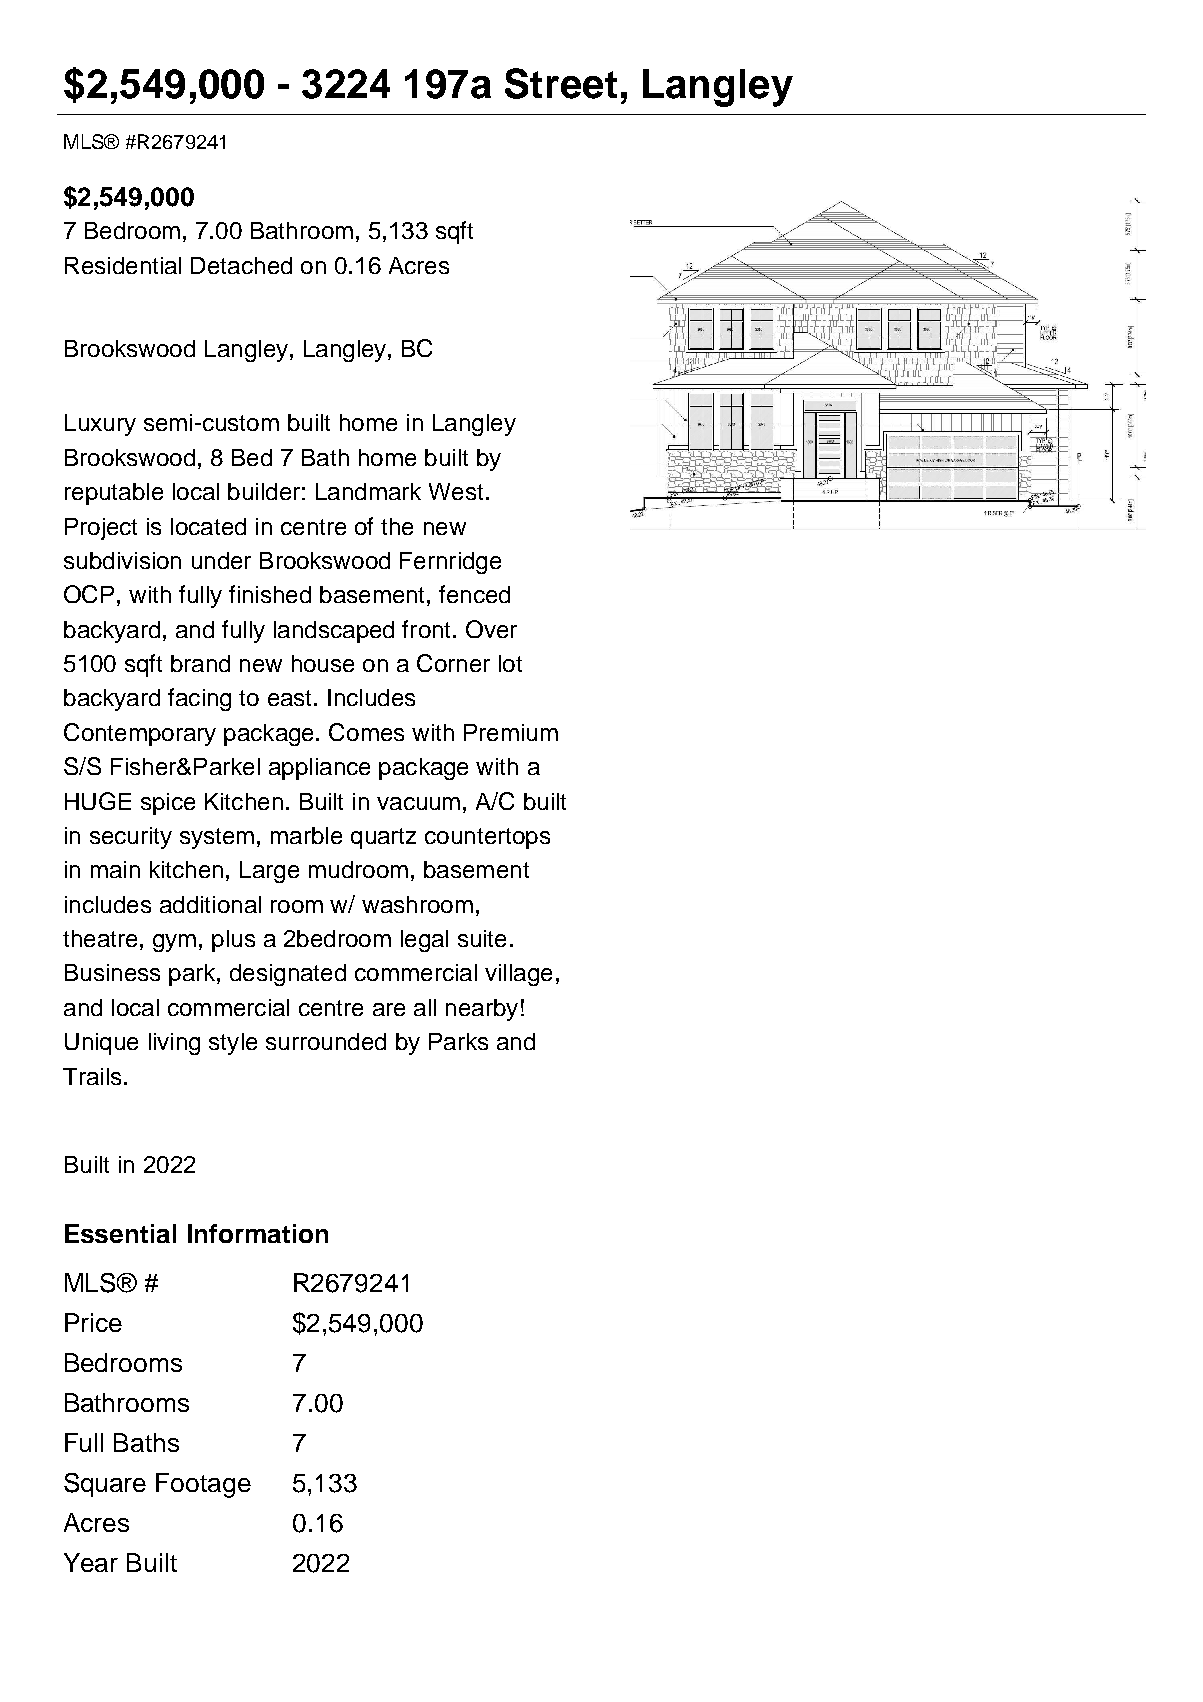 The image size is (1203, 1702). Describe the element at coordinates (491, 629) in the screenshot. I see `Over` at that location.
